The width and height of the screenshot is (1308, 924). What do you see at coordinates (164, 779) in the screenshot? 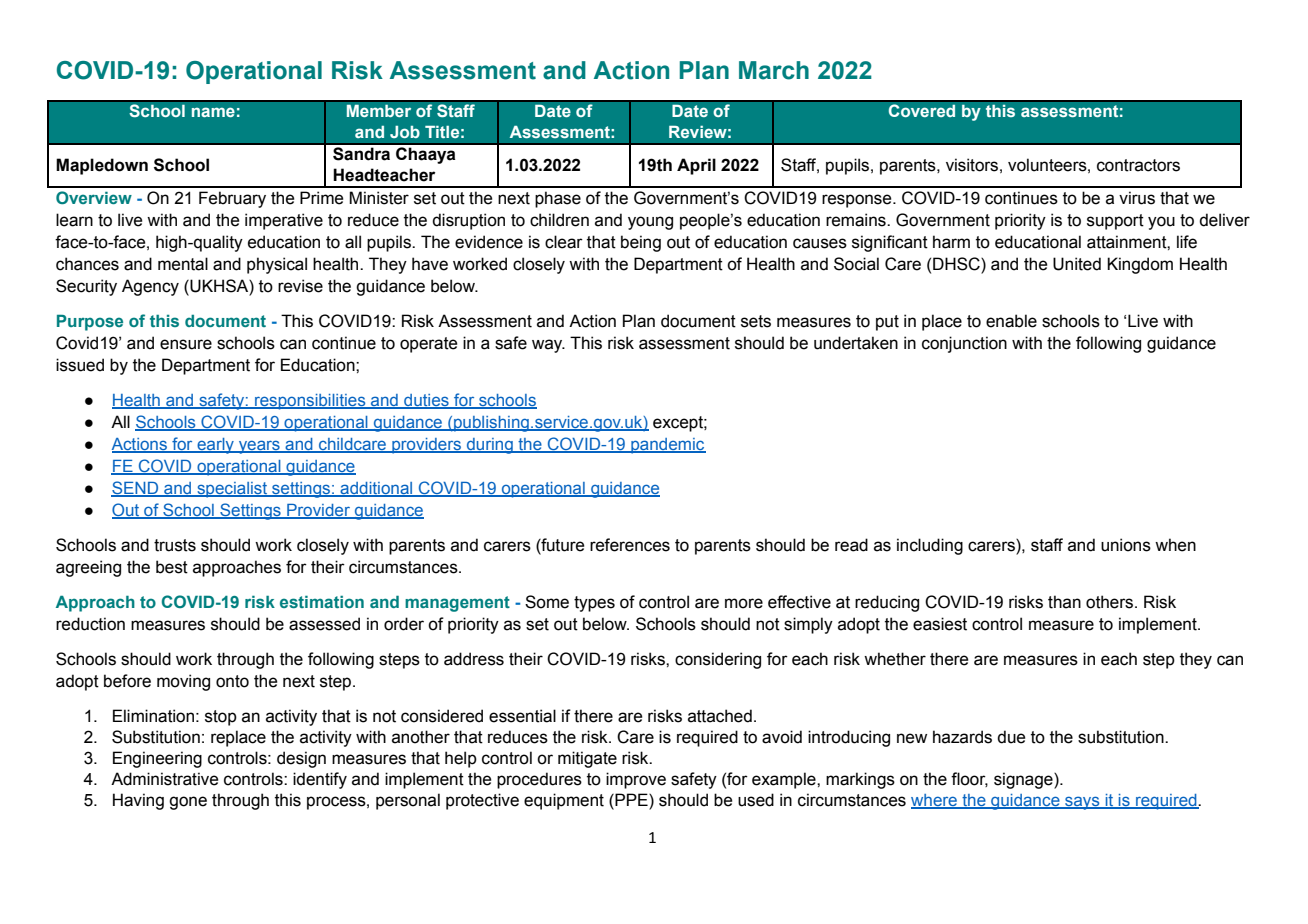
I see `Administrative` at bounding box center [164, 779].
